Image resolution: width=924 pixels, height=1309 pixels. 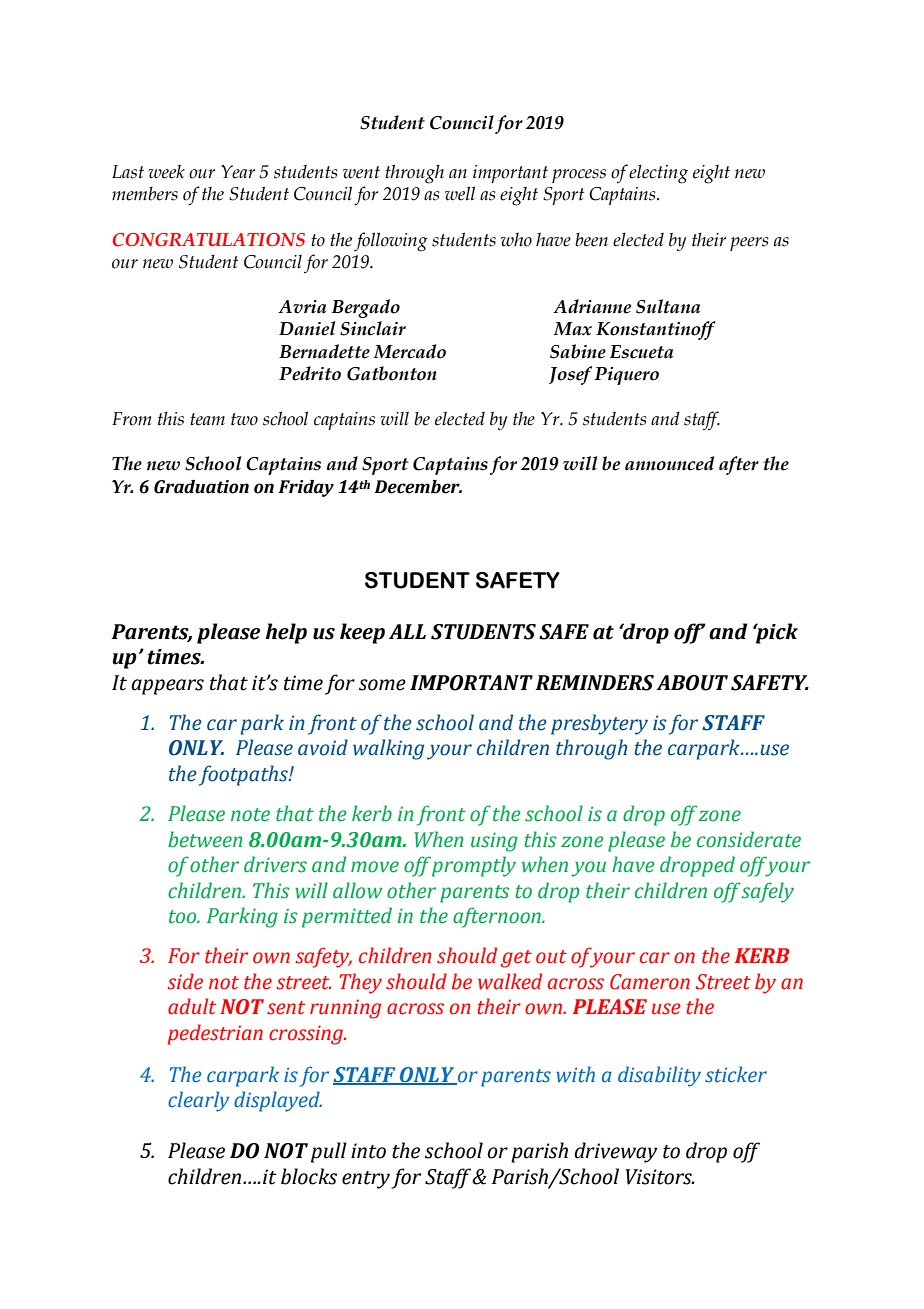 What do you see at coordinates (692, 683) in the screenshot?
I see `ABOUT` at bounding box center [692, 683].
